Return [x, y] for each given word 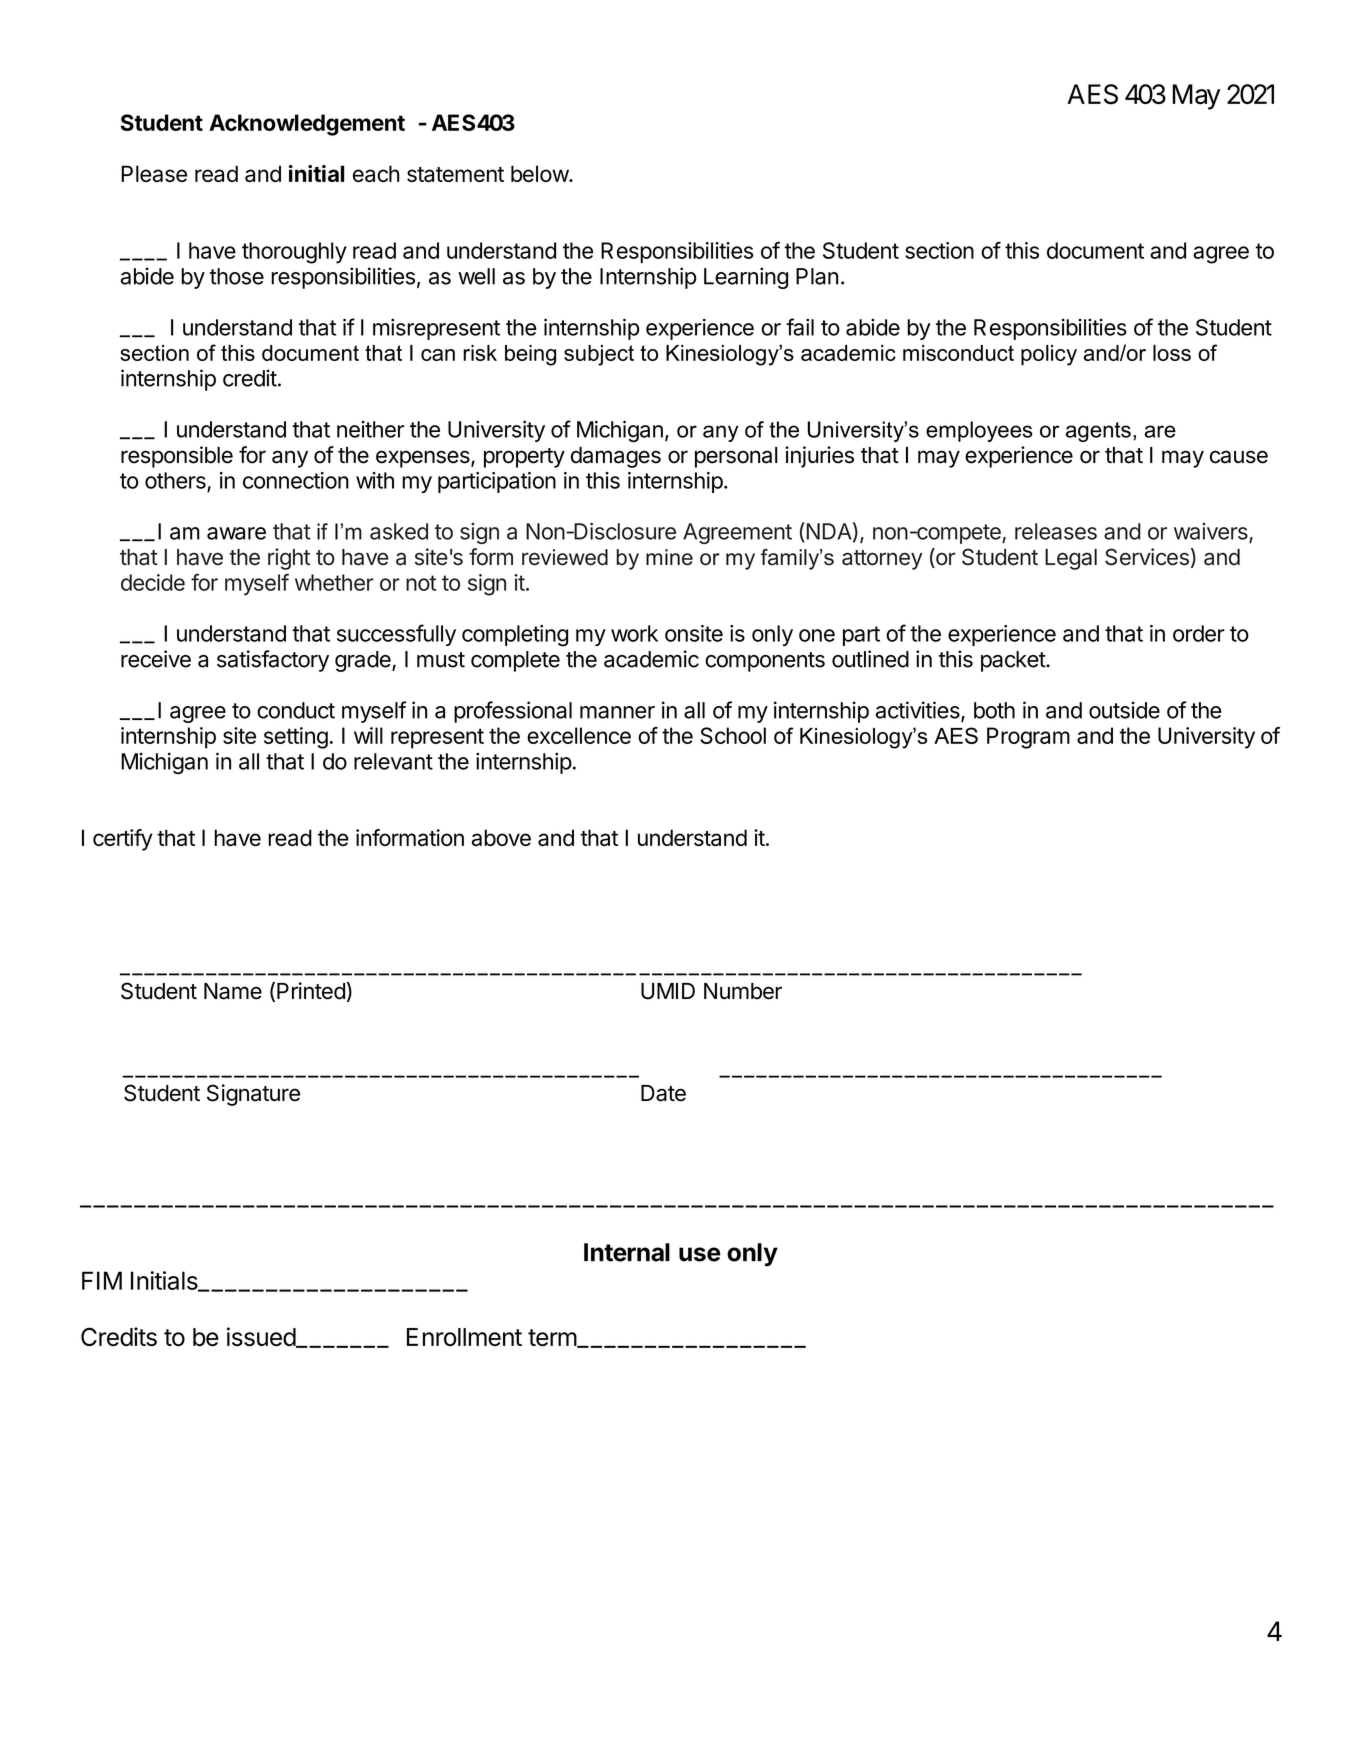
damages [616, 457]
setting [296, 738]
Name [233, 991]
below [540, 173]
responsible [177, 457]
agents [1098, 432]
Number [743, 991]
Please [154, 173]
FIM [102, 1280]
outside [1124, 710]
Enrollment [464, 1337]
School [733, 735]
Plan [817, 276]
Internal [627, 1252]
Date [663, 1093]
